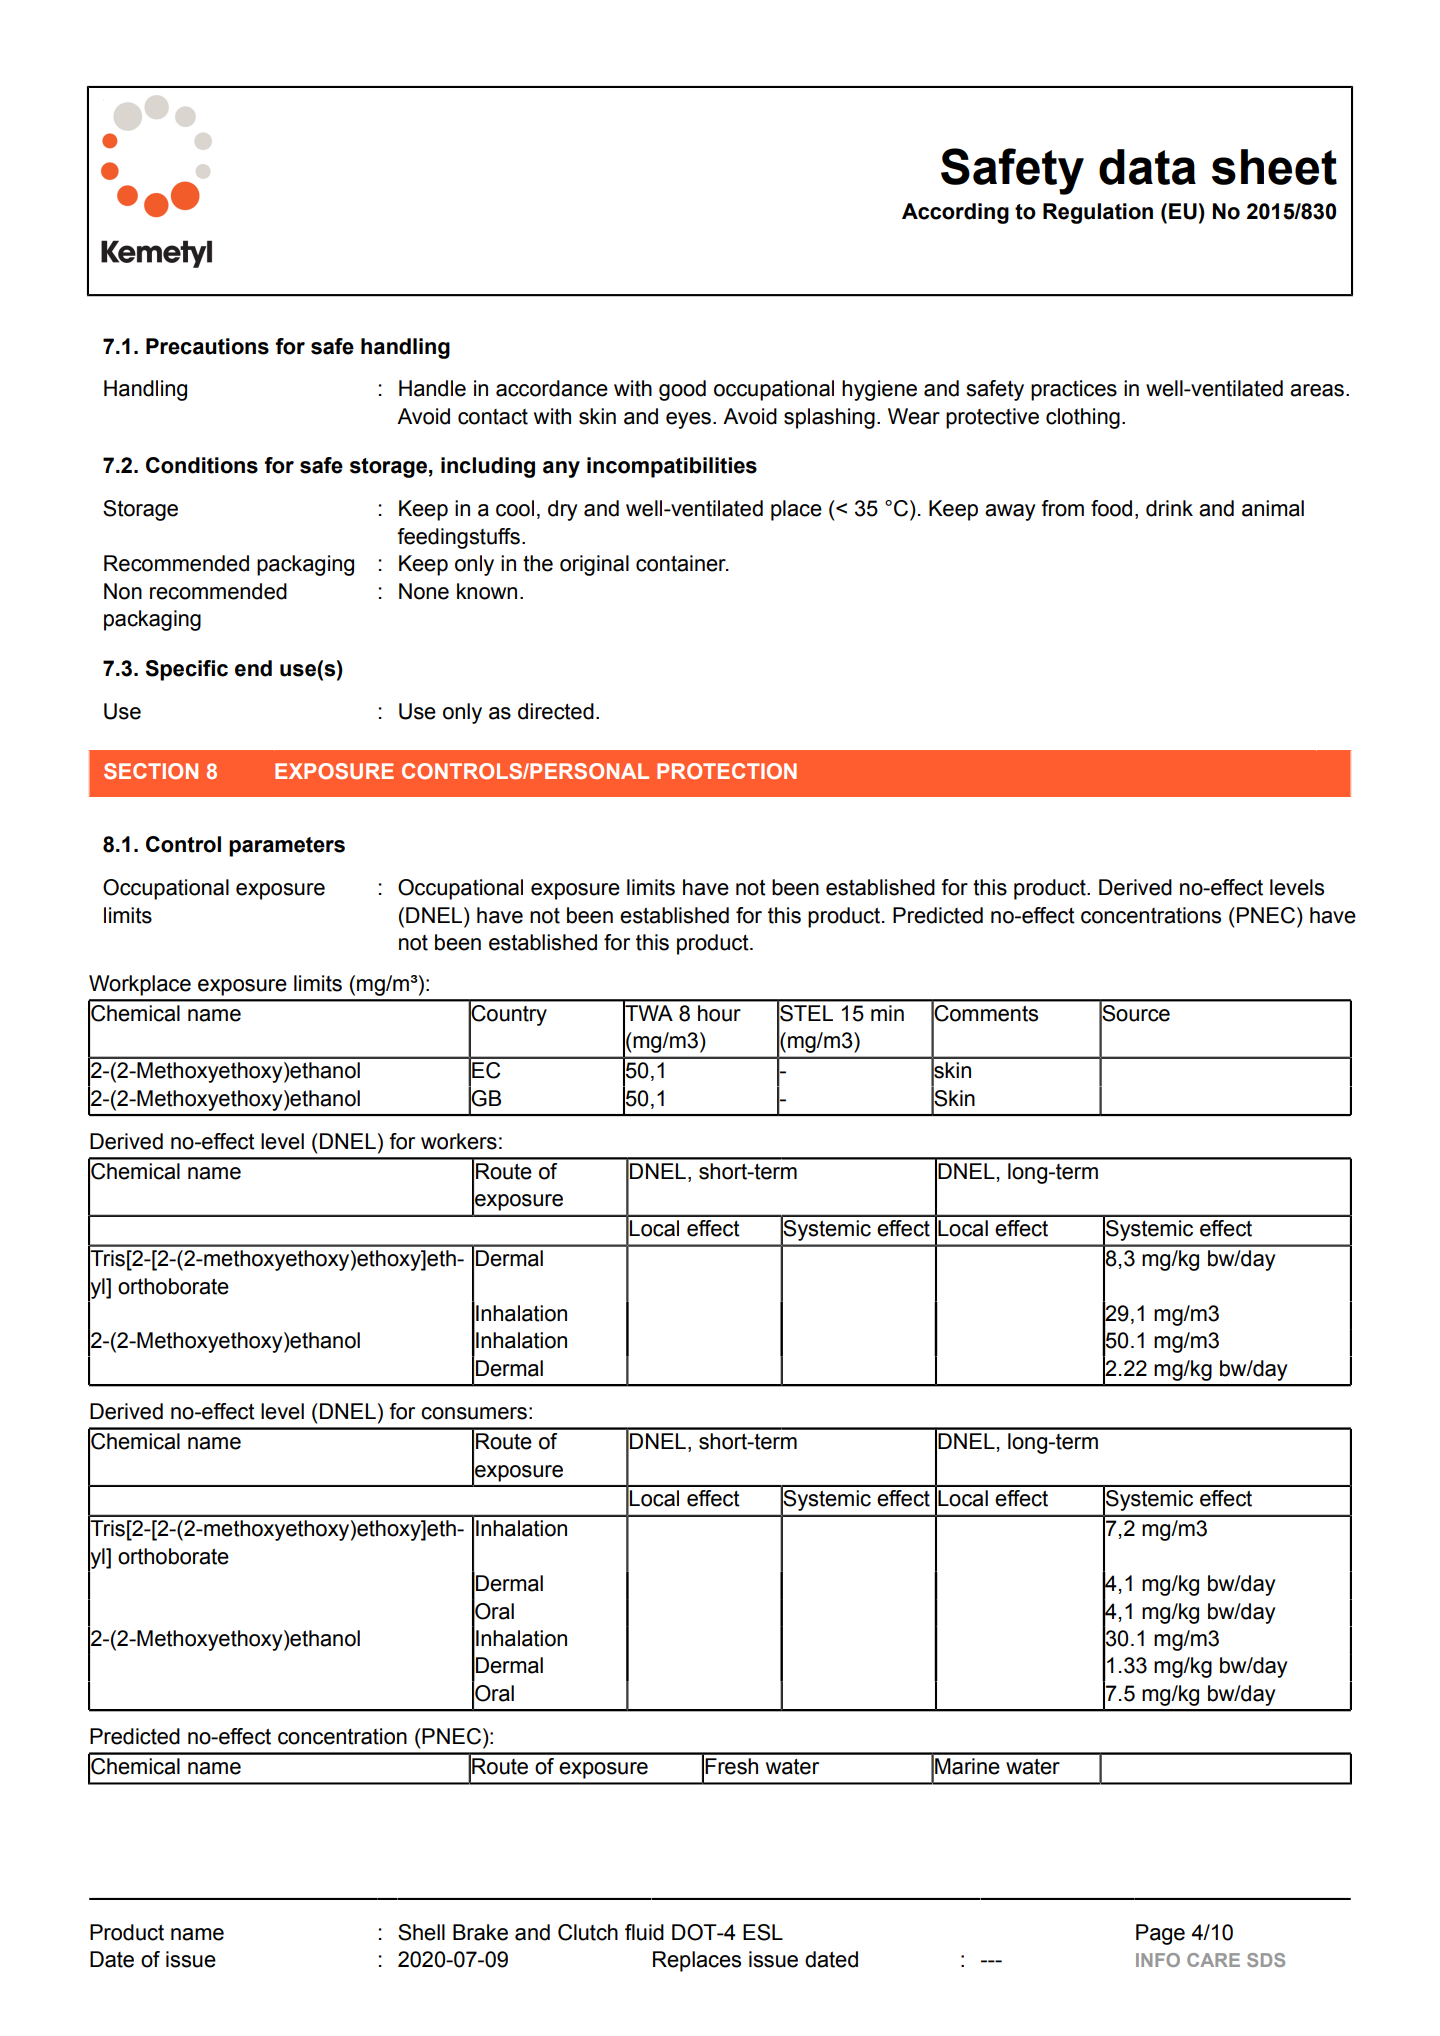 The image size is (1440, 2036). I want to click on drink, so click(1169, 508).
